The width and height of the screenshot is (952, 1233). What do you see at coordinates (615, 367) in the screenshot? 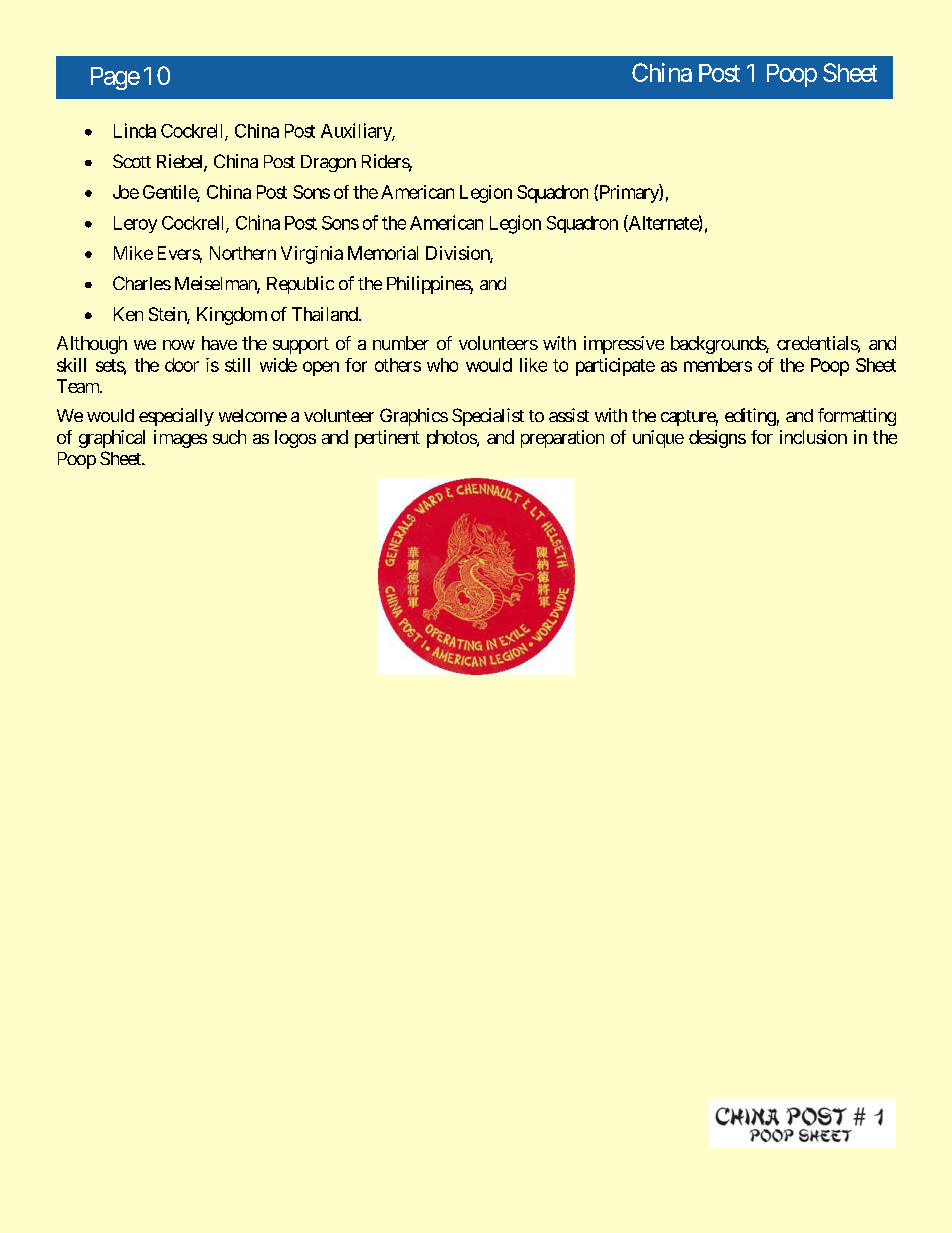
I see `participate` at bounding box center [615, 367].
